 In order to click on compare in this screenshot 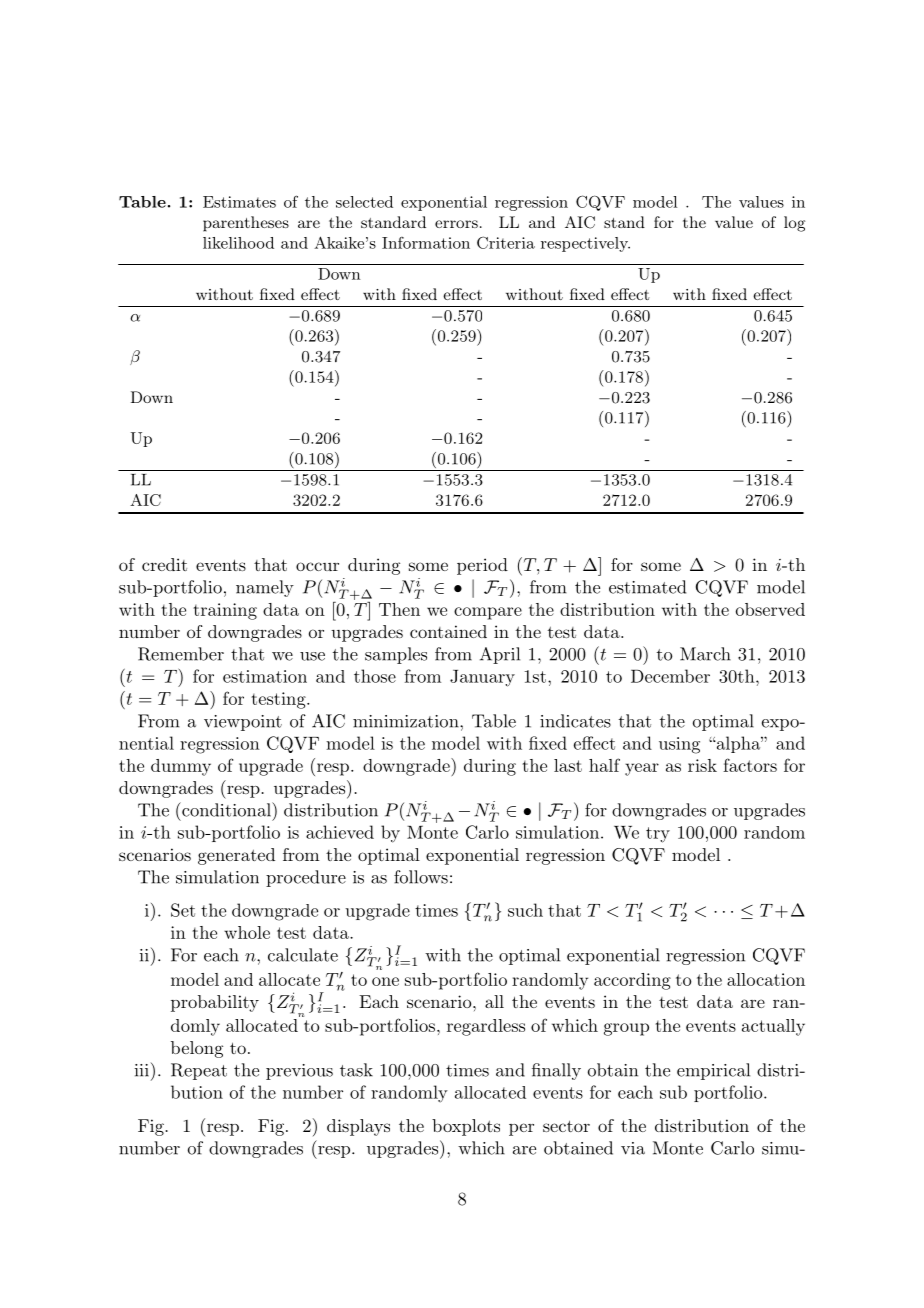, I will do `click(488, 613)`.
